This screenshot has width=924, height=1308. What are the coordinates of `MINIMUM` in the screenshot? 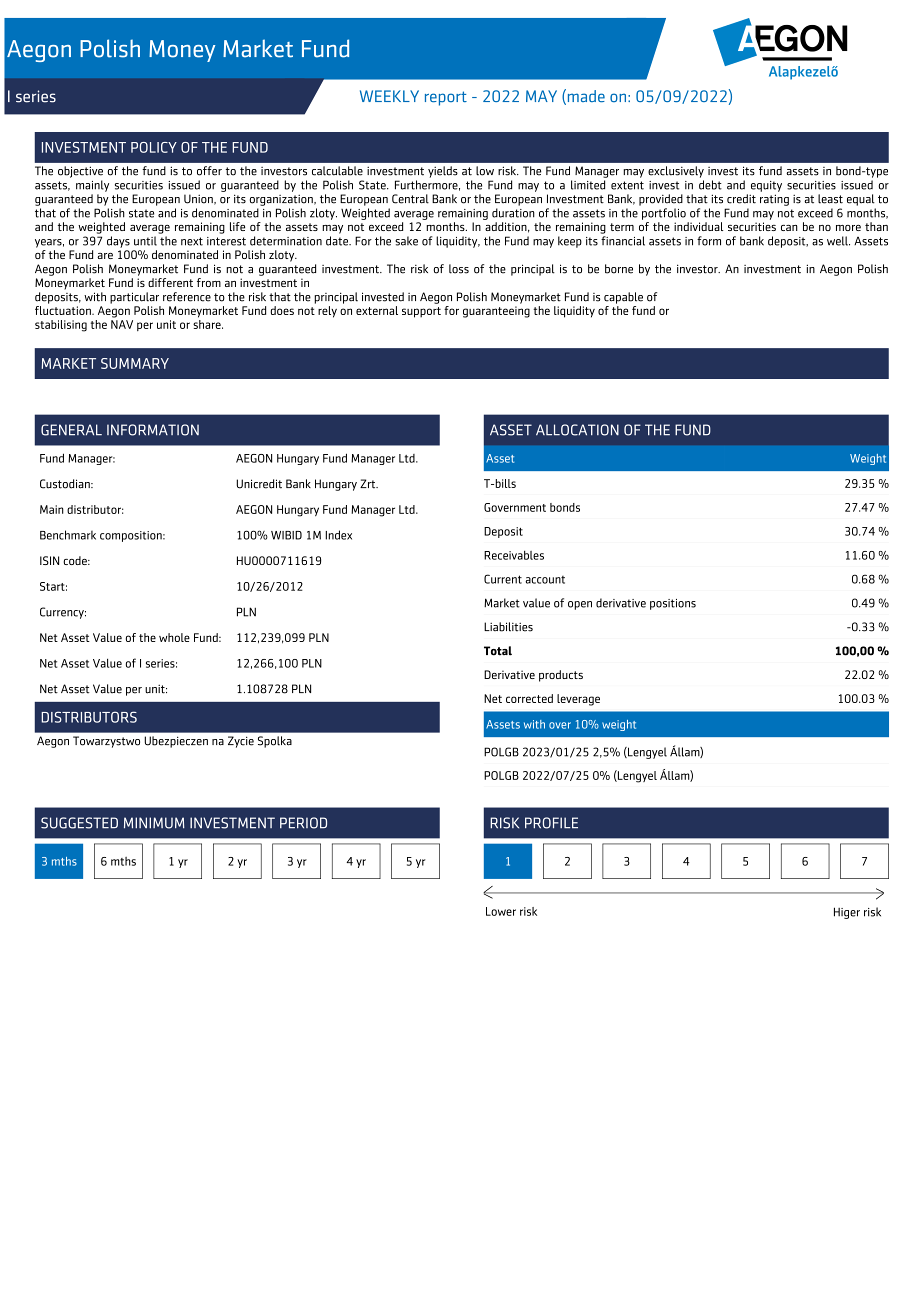 It's located at (154, 823).
